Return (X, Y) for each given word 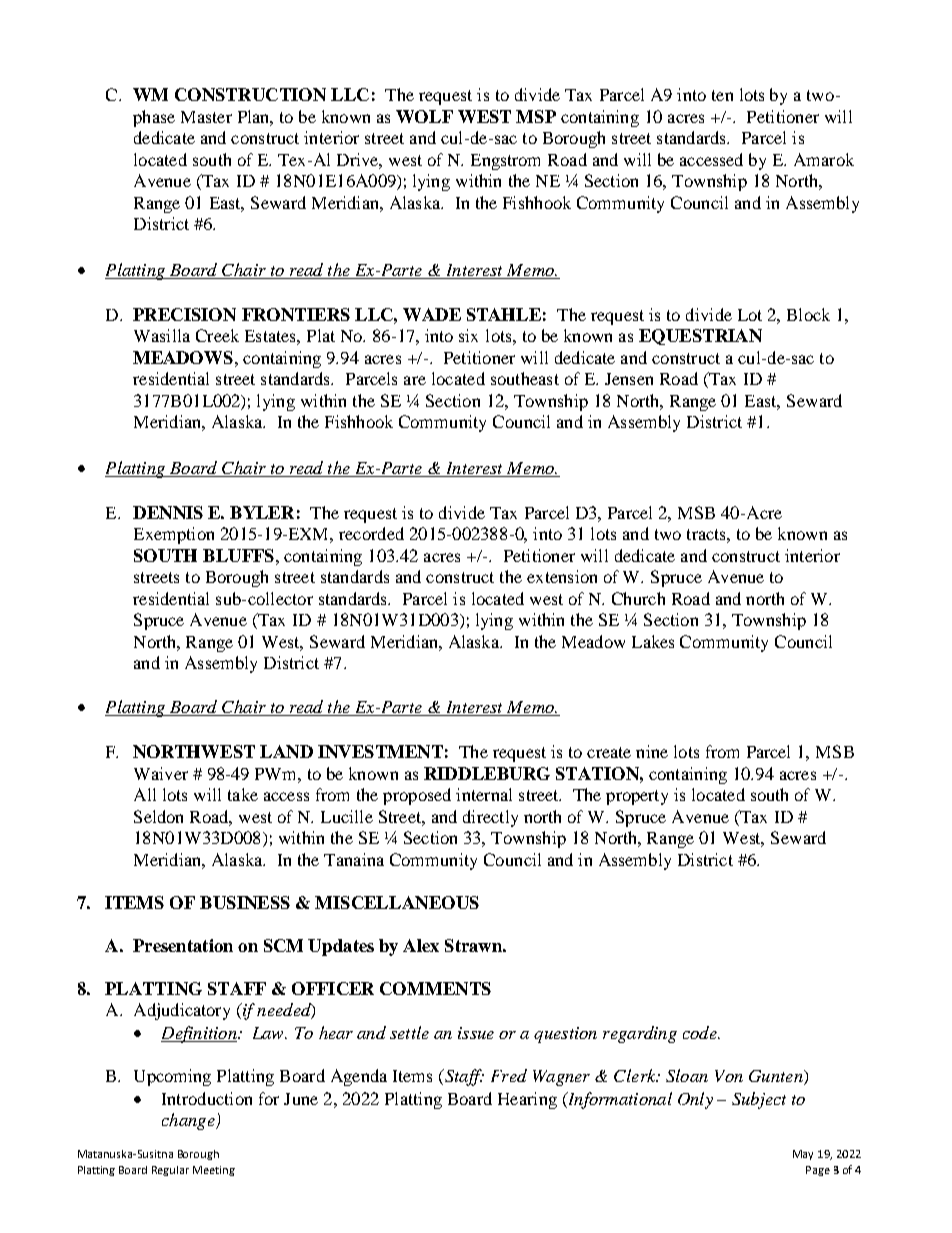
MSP (536, 116)
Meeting (214, 1171)
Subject (759, 1100)
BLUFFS (238, 555)
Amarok (824, 159)
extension (562, 576)
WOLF (424, 116)
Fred (509, 1075)
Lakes (653, 641)
